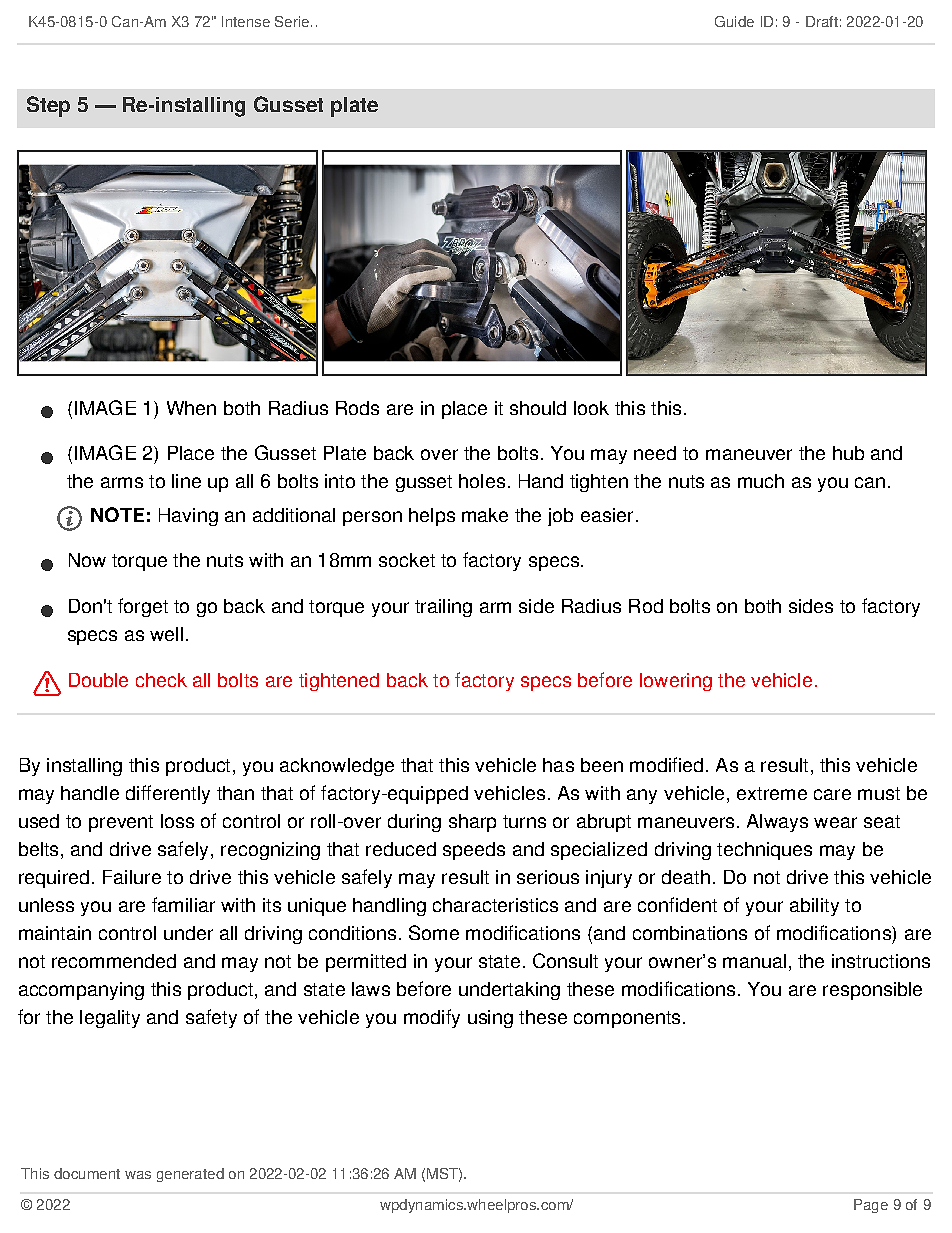  What do you see at coordinates (168, 794) in the screenshot?
I see `differently` at bounding box center [168, 794].
